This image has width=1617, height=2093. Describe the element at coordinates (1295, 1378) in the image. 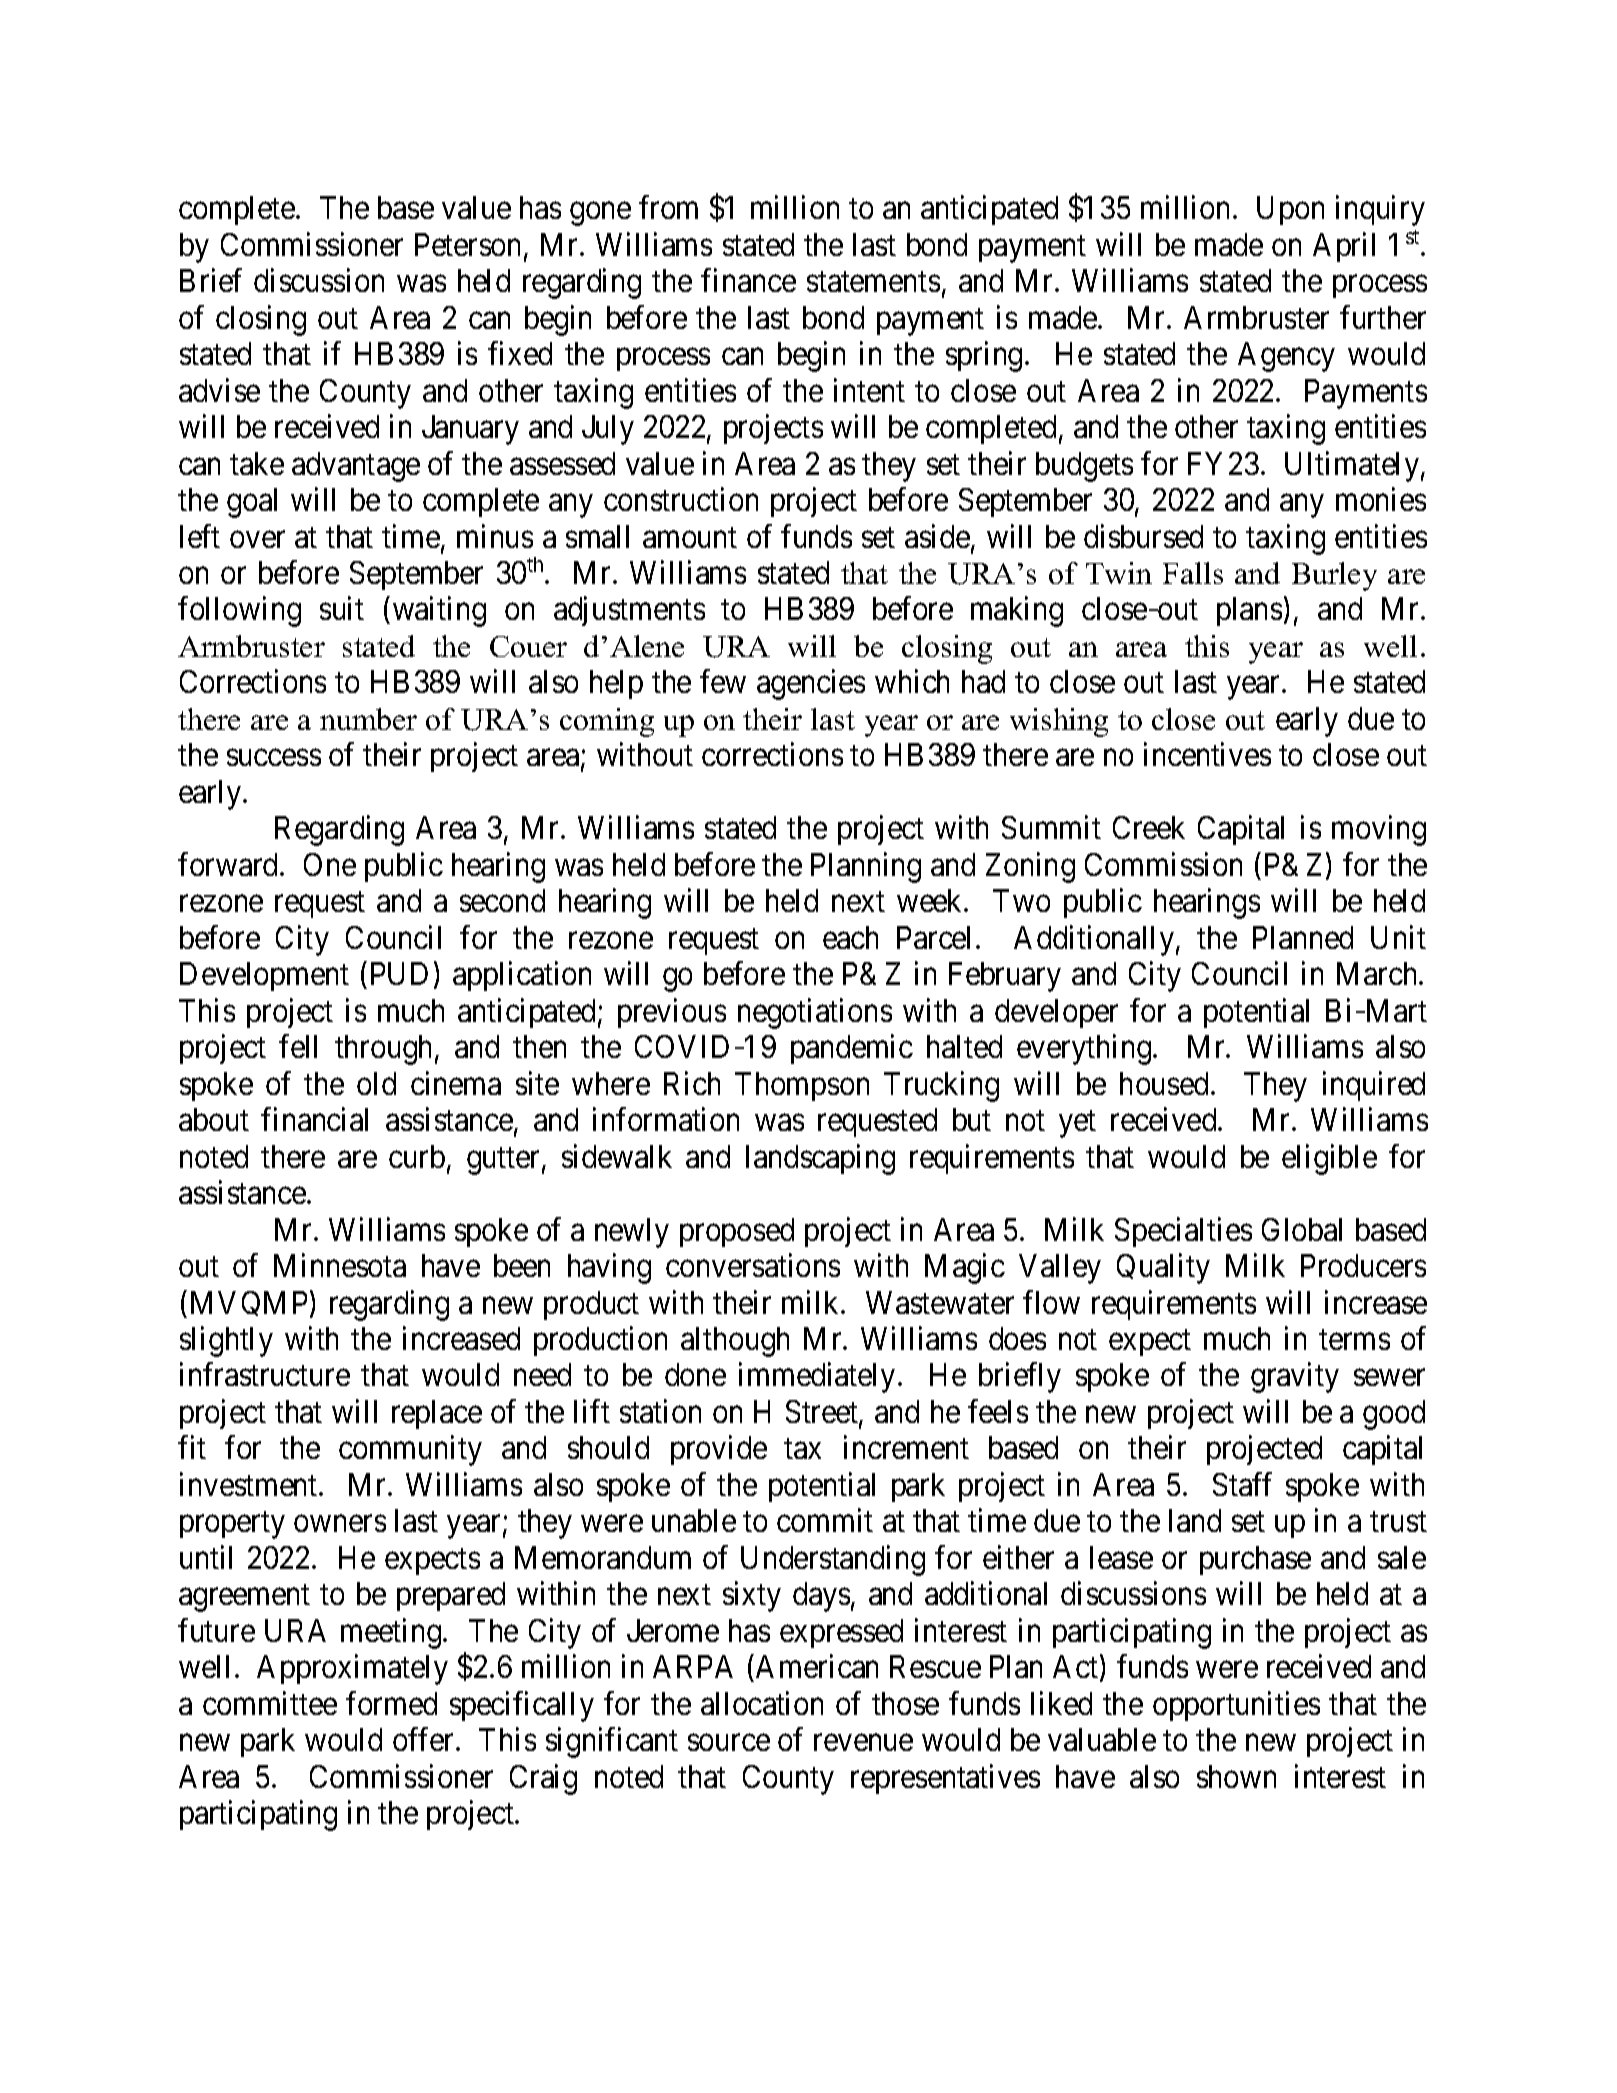

I see `gravity` at that location.
